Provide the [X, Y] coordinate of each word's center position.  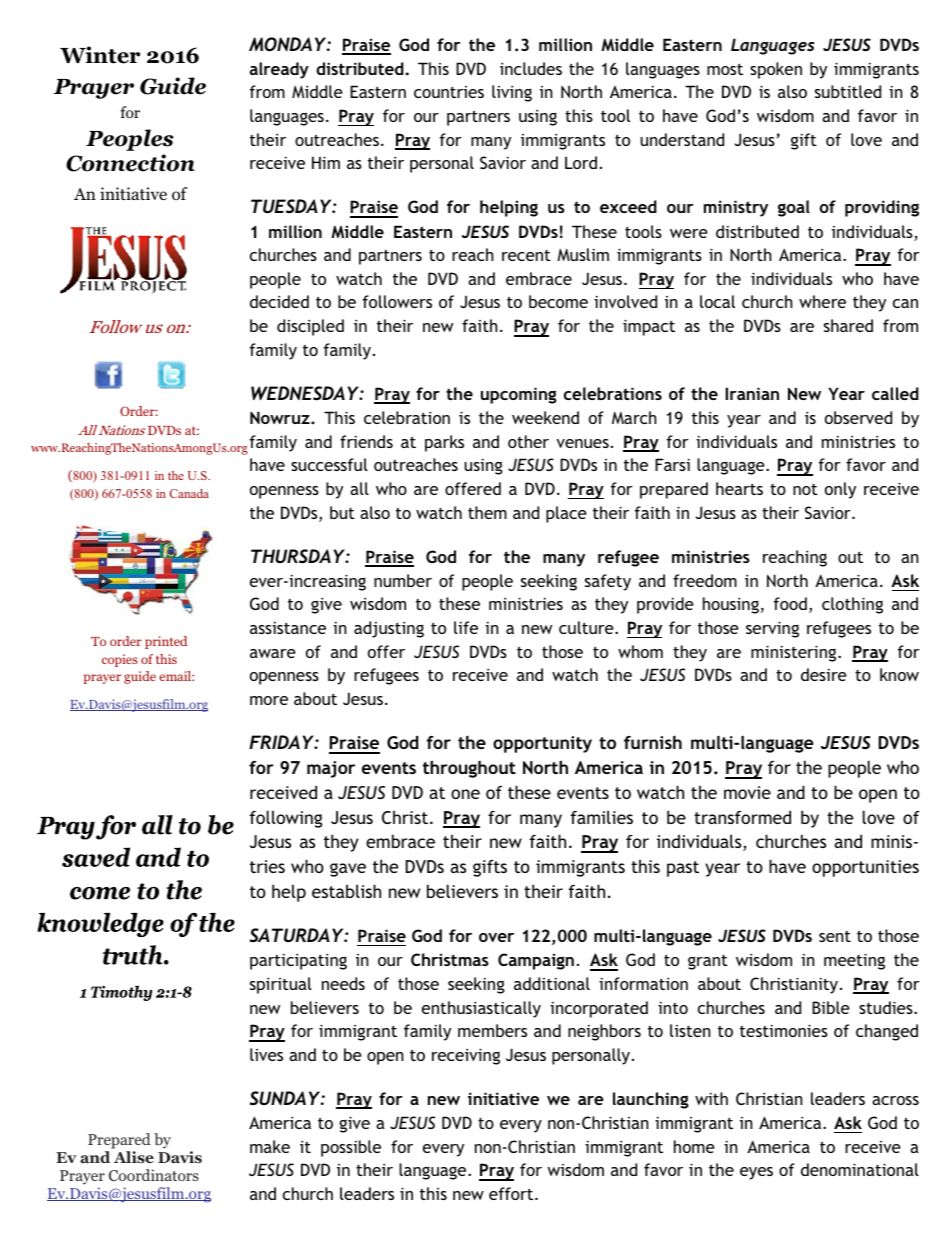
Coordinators [154, 1175]
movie [747, 792]
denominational [860, 1169]
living [512, 93]
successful [329, 464]
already [279, 70]
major [331, 769]
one [465, 794]
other [528, 441]
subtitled [848, 91]
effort [512, 1193]
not [805, 489]
